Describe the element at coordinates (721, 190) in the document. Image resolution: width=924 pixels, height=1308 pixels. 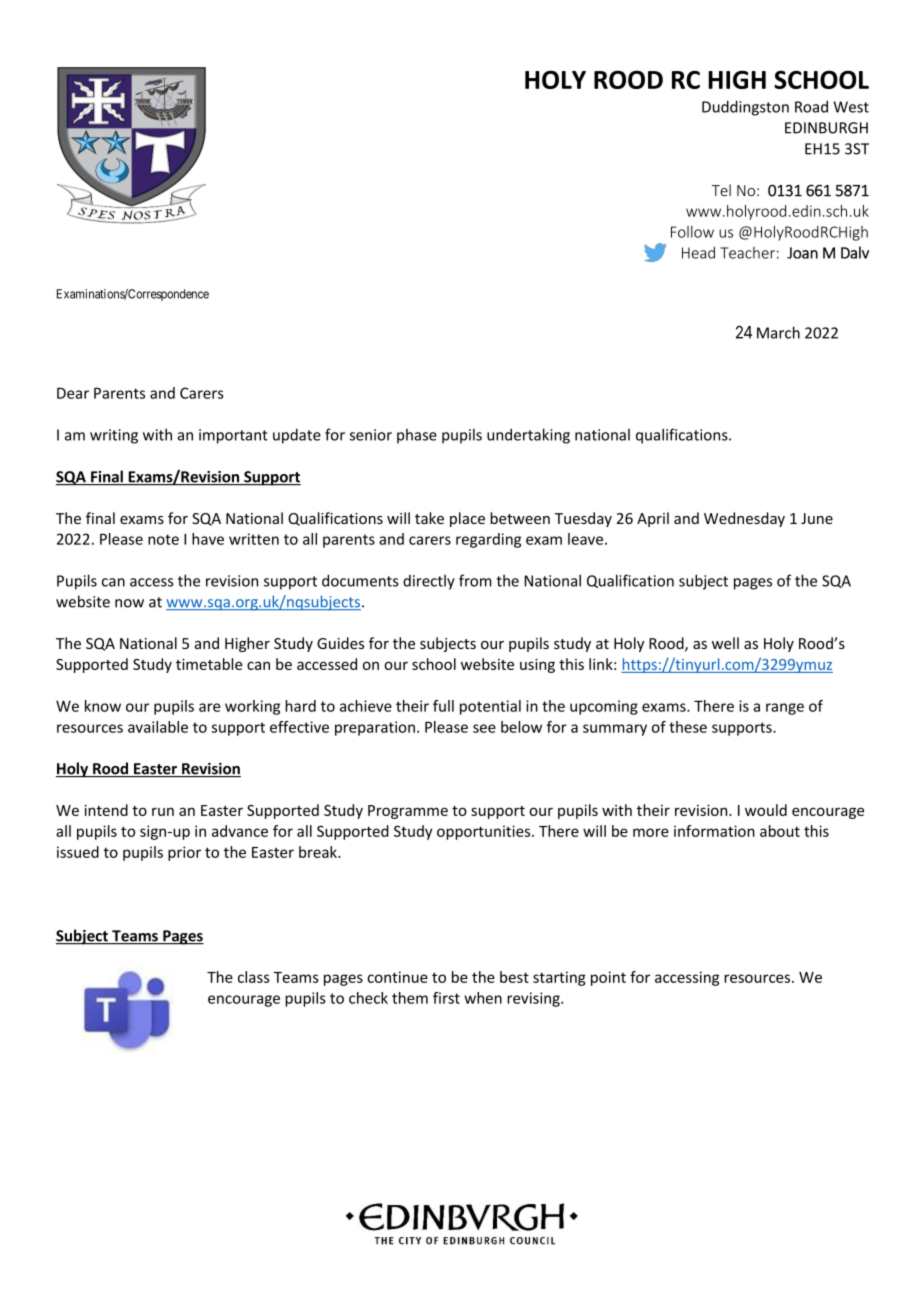
I see `Tel` at that location.
